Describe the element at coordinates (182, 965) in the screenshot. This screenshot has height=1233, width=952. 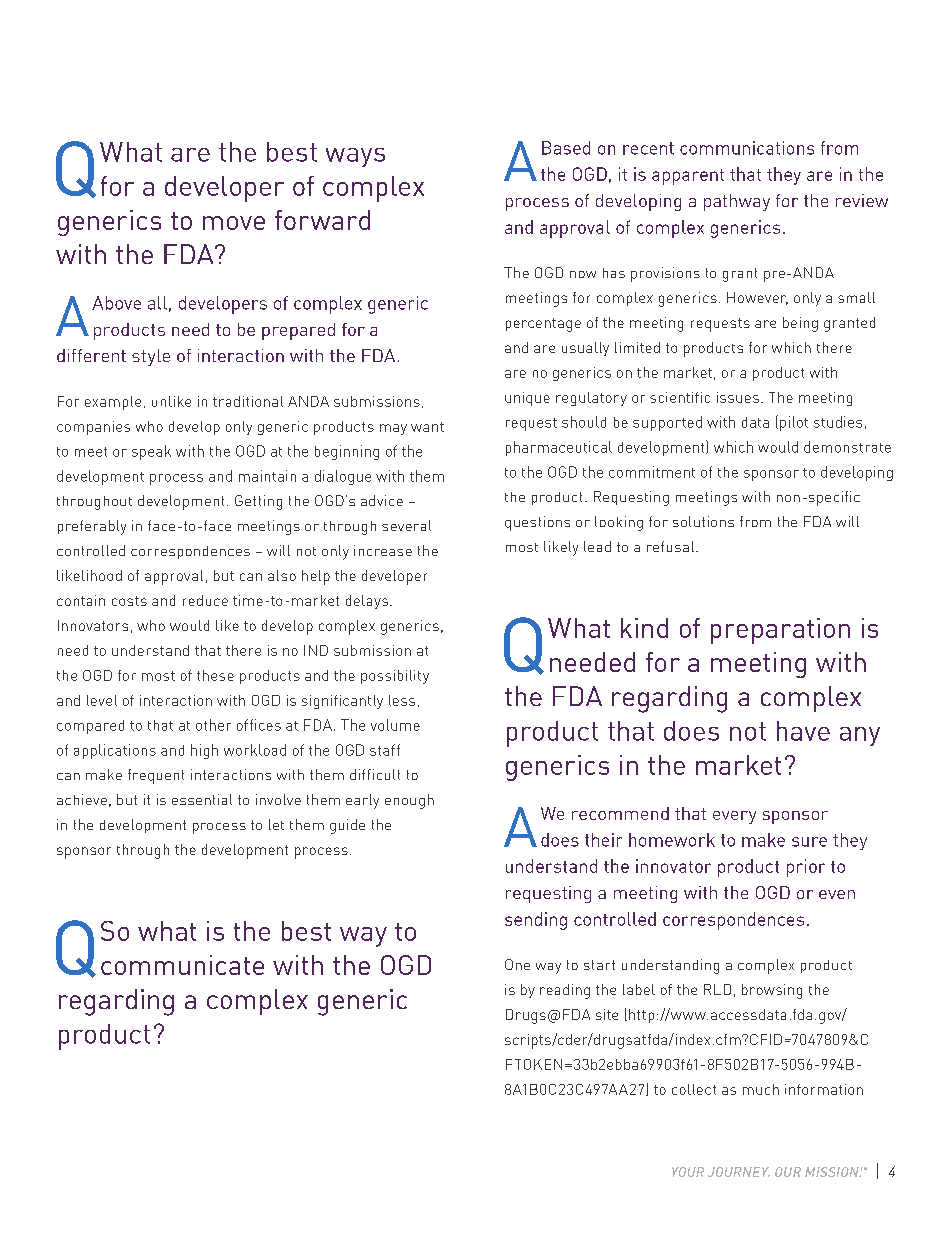
I see `communicate` at that location.
